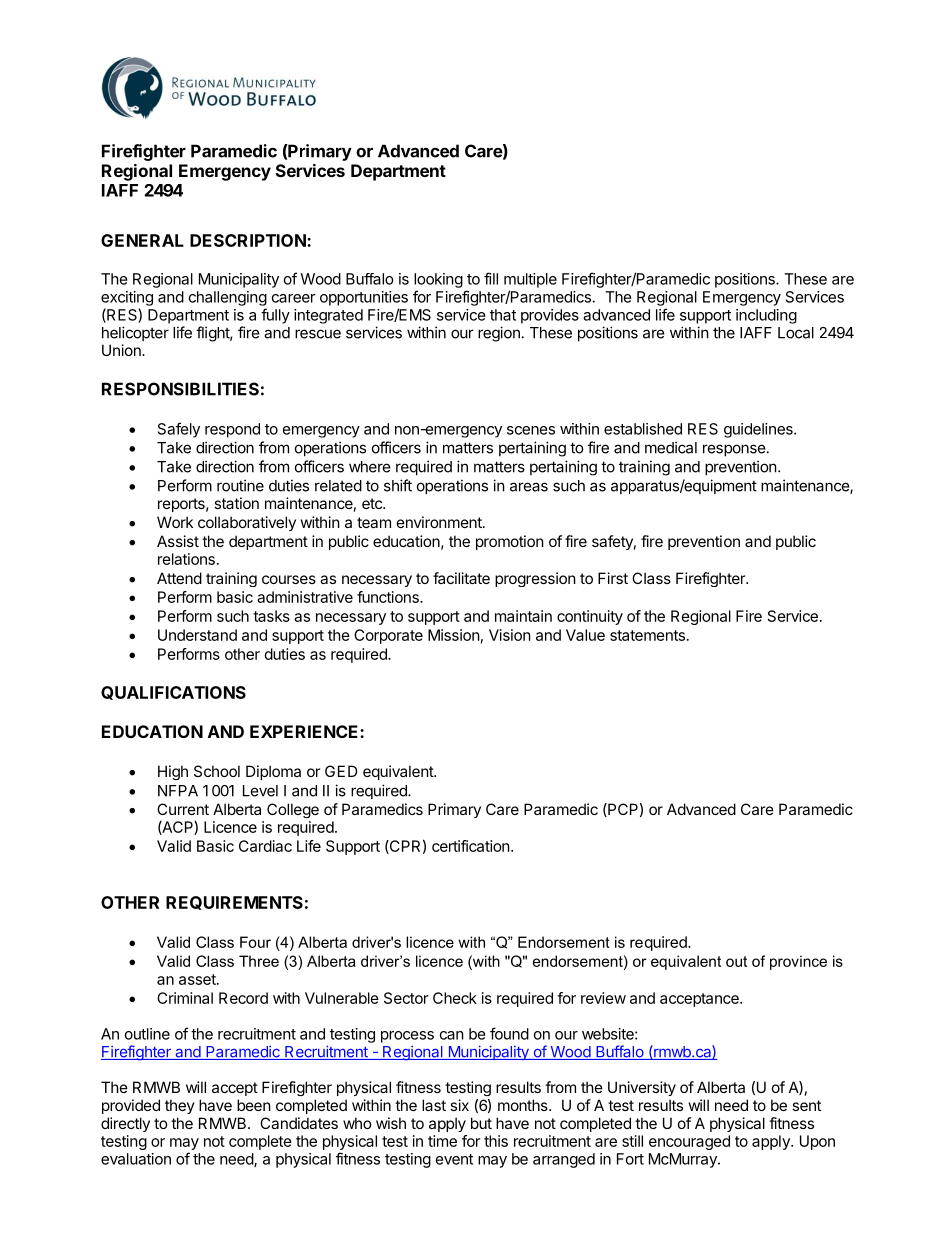  I want to click on including, so click(766, 316).
